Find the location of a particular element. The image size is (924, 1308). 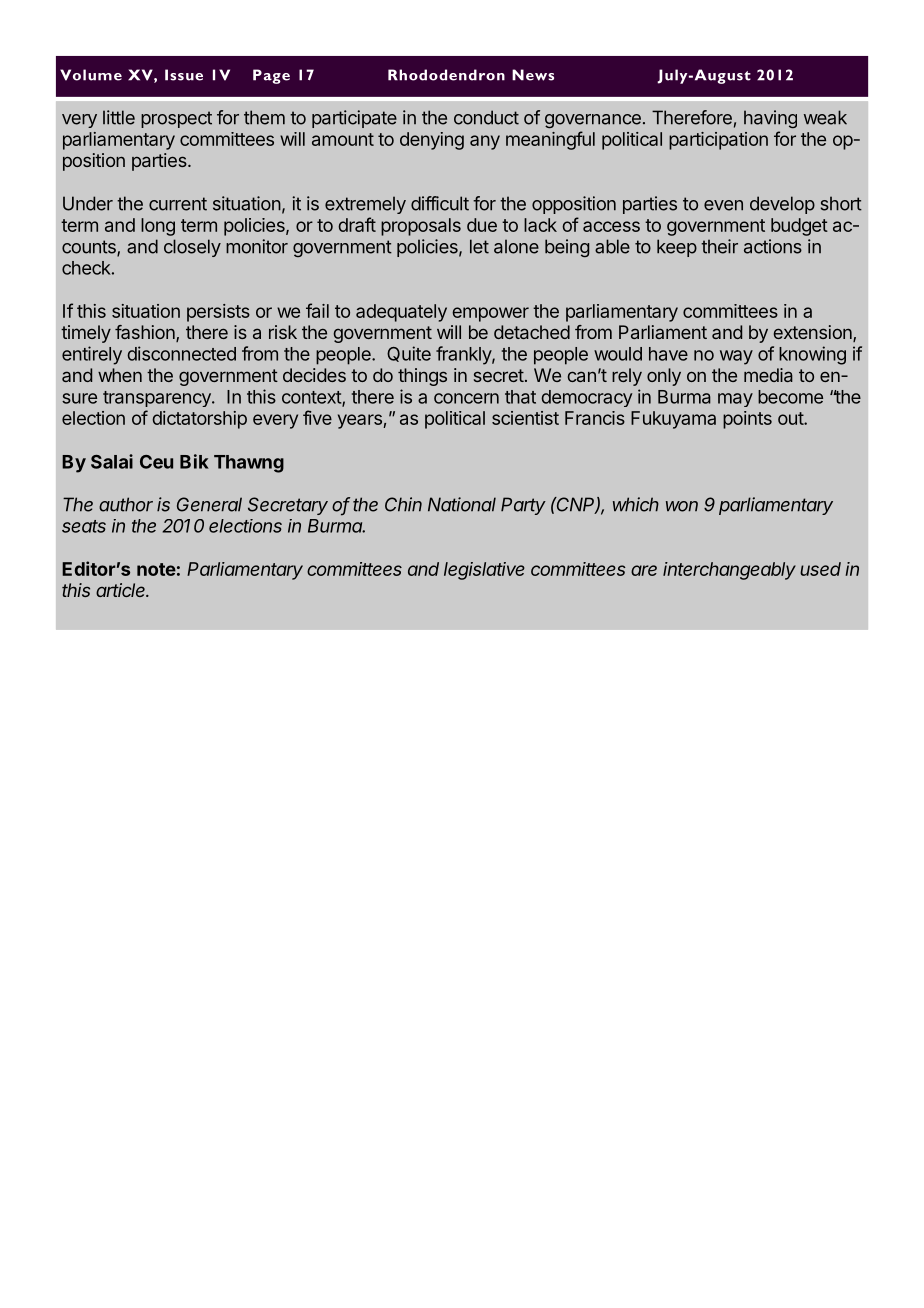

fashion is located at coordinates (146, 333).
